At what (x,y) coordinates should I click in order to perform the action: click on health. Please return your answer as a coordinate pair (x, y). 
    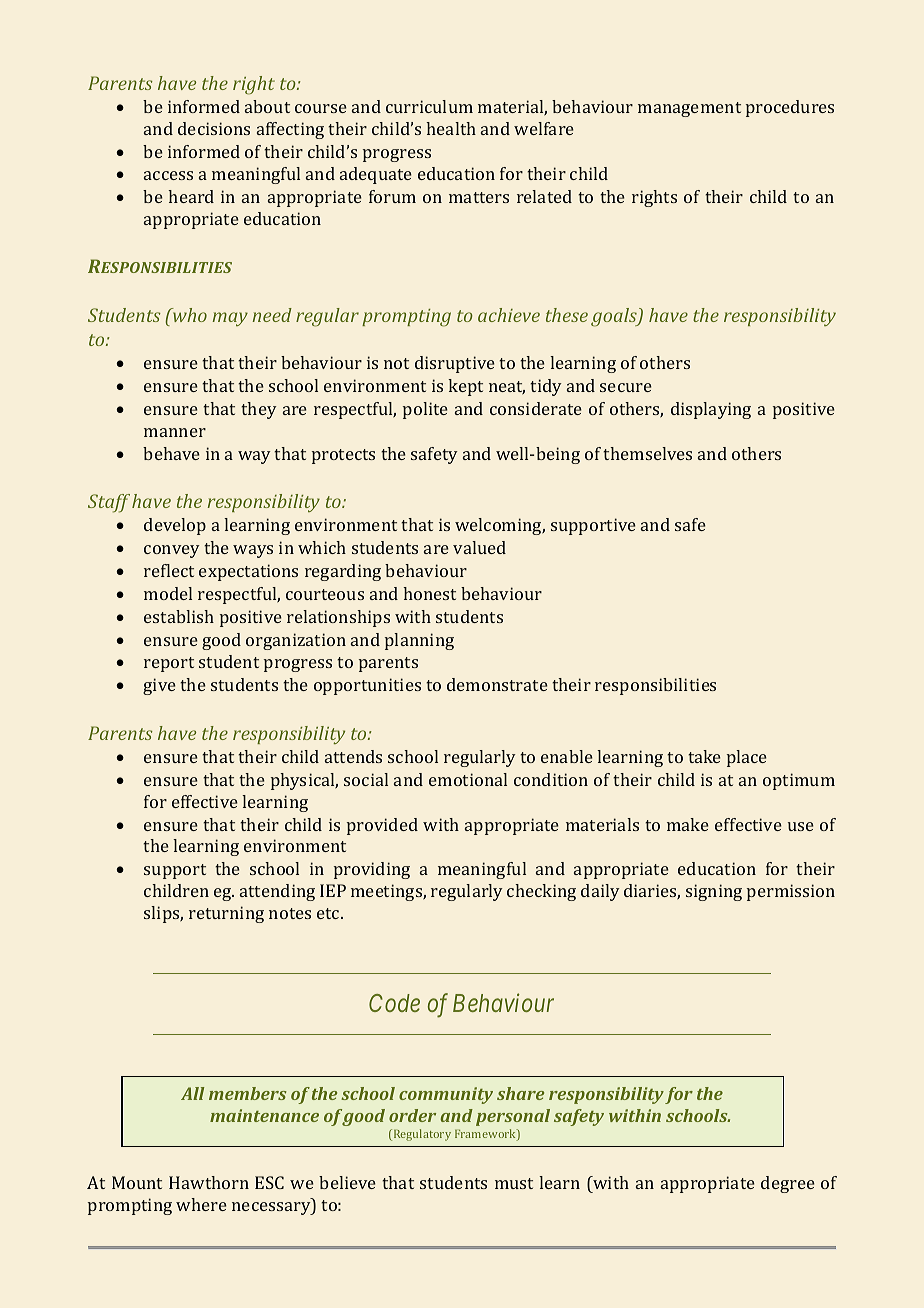
    Looking at the image, I should click on (451, 128).
